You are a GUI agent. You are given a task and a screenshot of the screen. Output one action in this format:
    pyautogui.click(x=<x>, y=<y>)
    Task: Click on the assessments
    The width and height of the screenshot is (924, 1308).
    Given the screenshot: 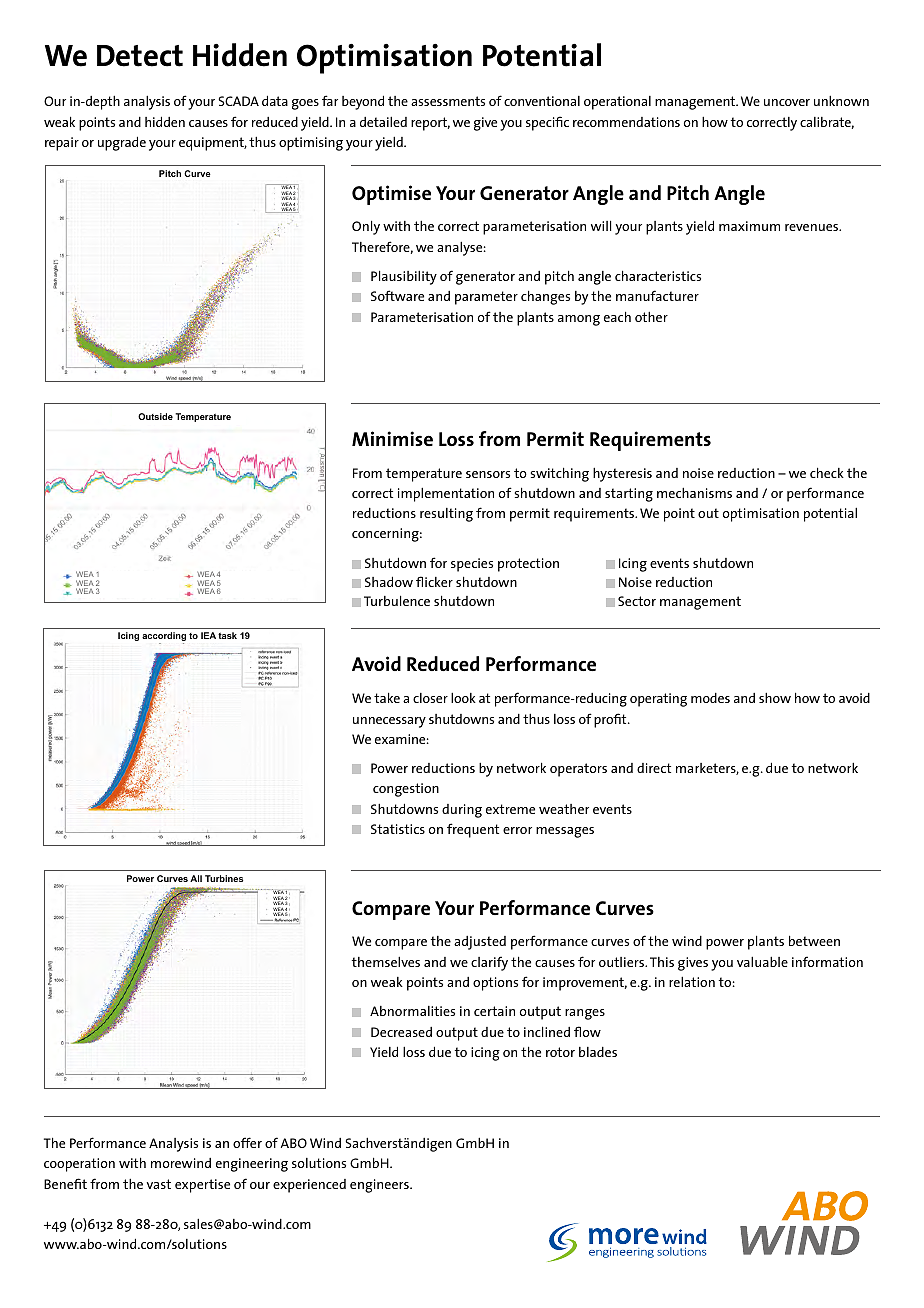 What is the action you would take?
    pyautogui.click(x=448, y=101)
